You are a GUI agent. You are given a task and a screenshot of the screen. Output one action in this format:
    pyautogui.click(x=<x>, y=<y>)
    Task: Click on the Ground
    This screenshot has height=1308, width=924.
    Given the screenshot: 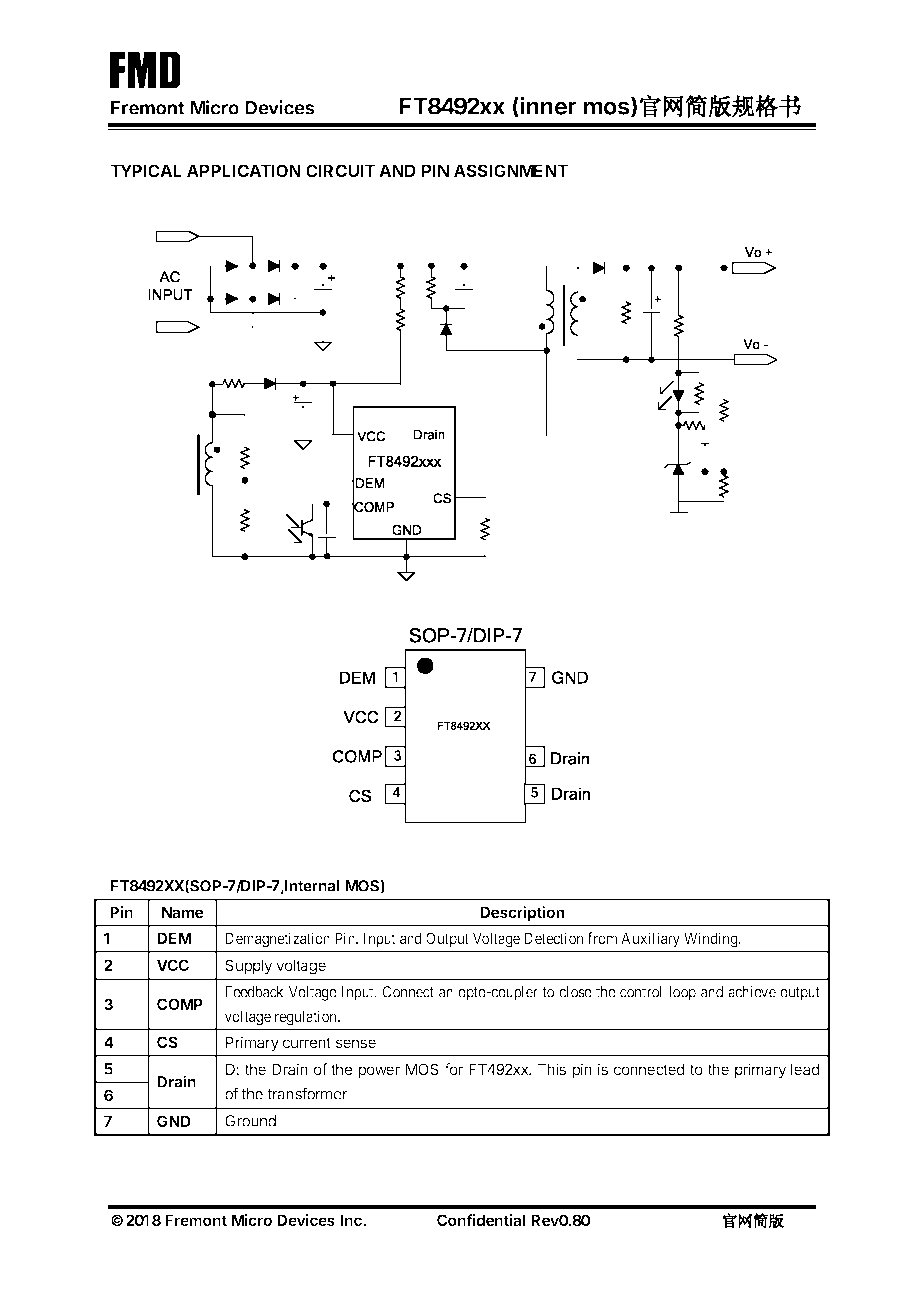 What is the action you would take?
    pyautogui.click(x=250, y=1121)
